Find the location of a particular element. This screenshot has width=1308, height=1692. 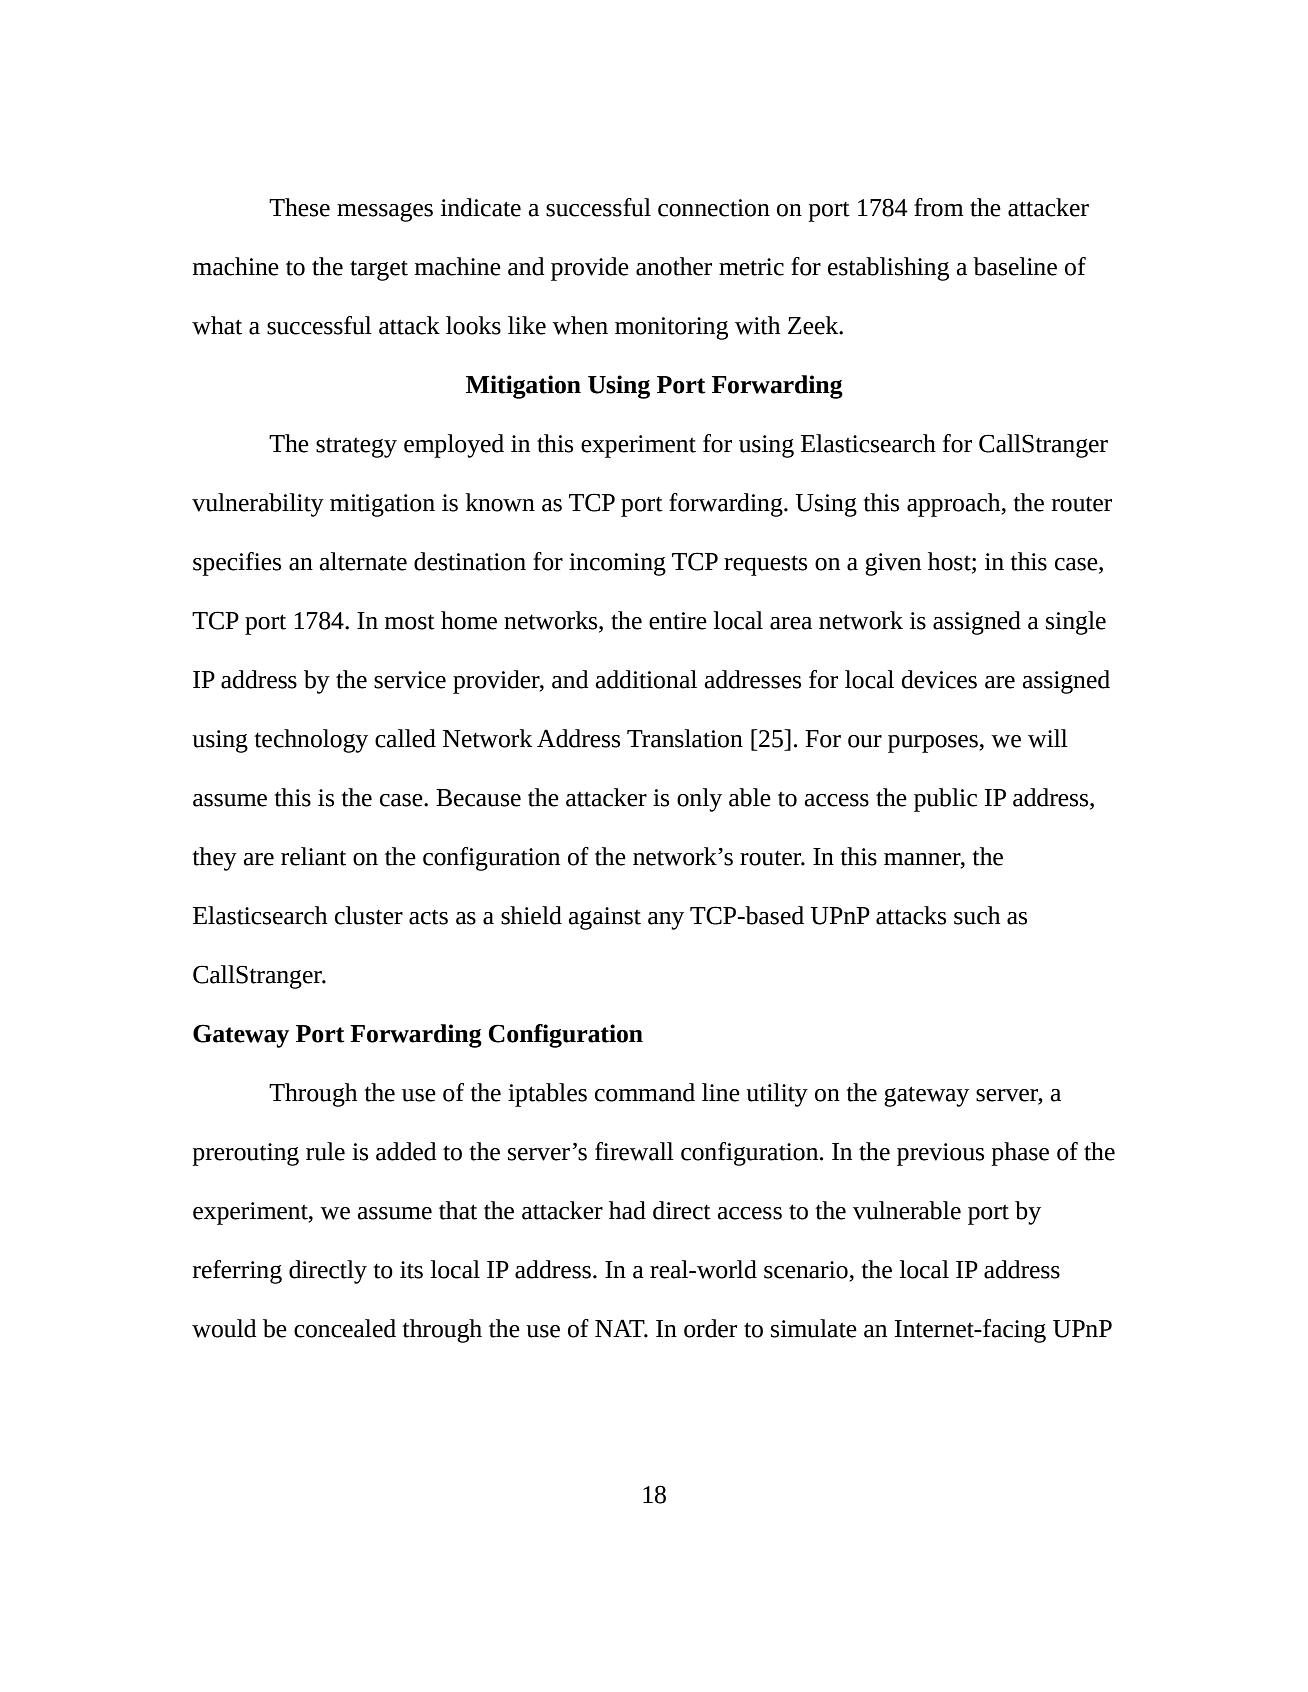

concealed is located at coordinates (345, 1328).
